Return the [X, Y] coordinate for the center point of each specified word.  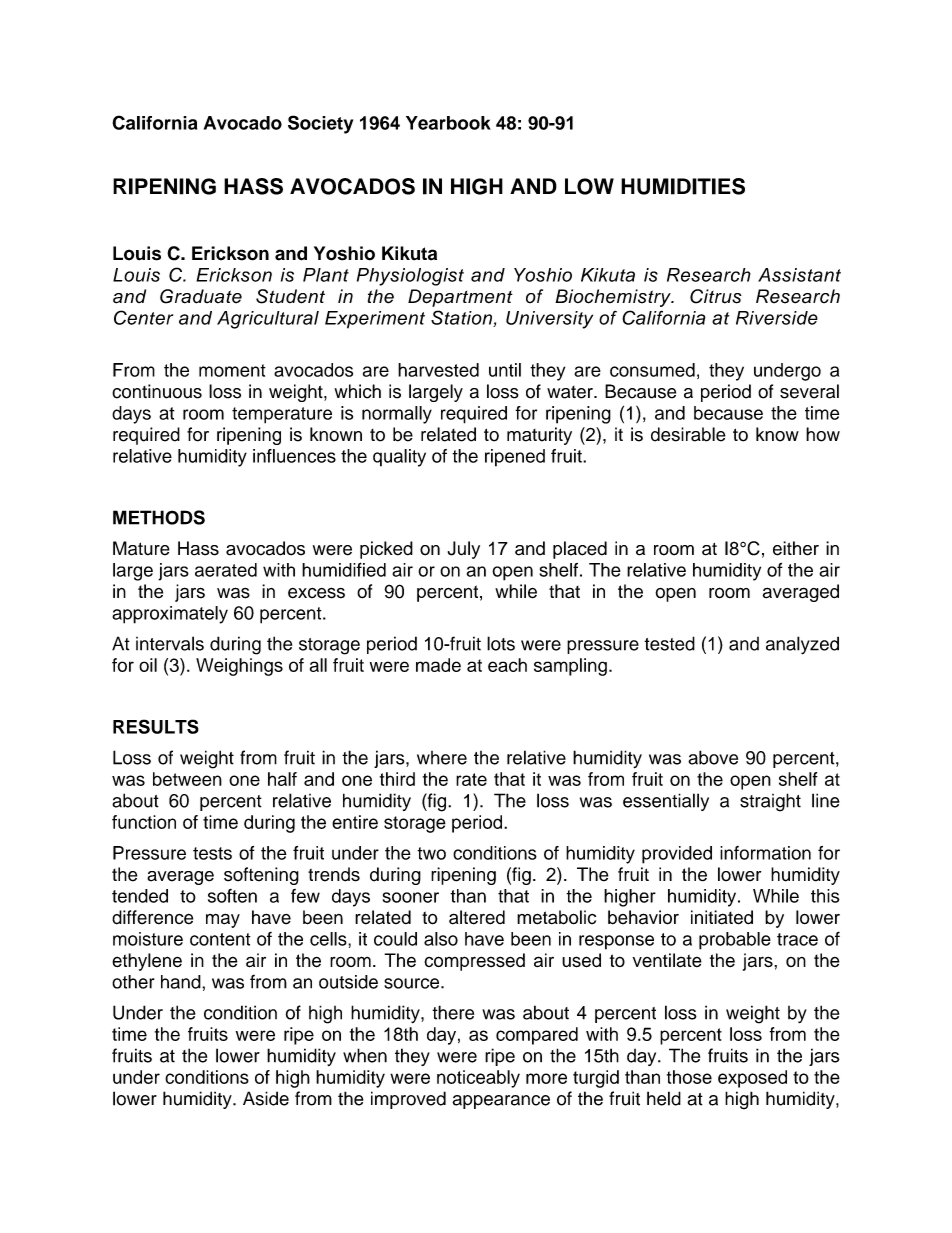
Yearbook [448, 123]
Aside [266, 1098]
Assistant [799, 275]
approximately [170, 615]
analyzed [802, 645]
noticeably [478, 1079]
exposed [752, 1079]
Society [320, 124]
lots [501, 643]
